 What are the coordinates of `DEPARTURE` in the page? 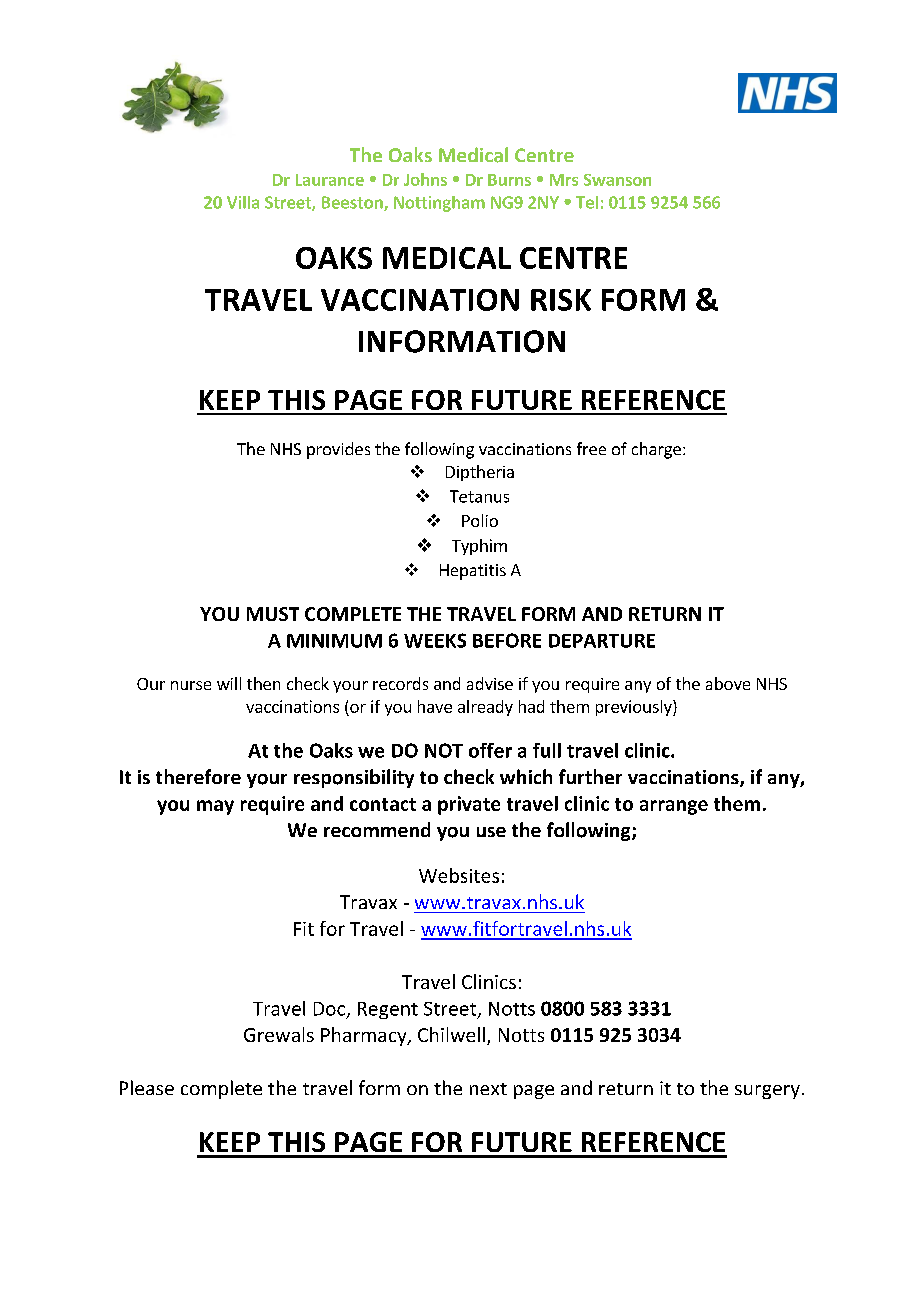 It's located at (602, 641).
